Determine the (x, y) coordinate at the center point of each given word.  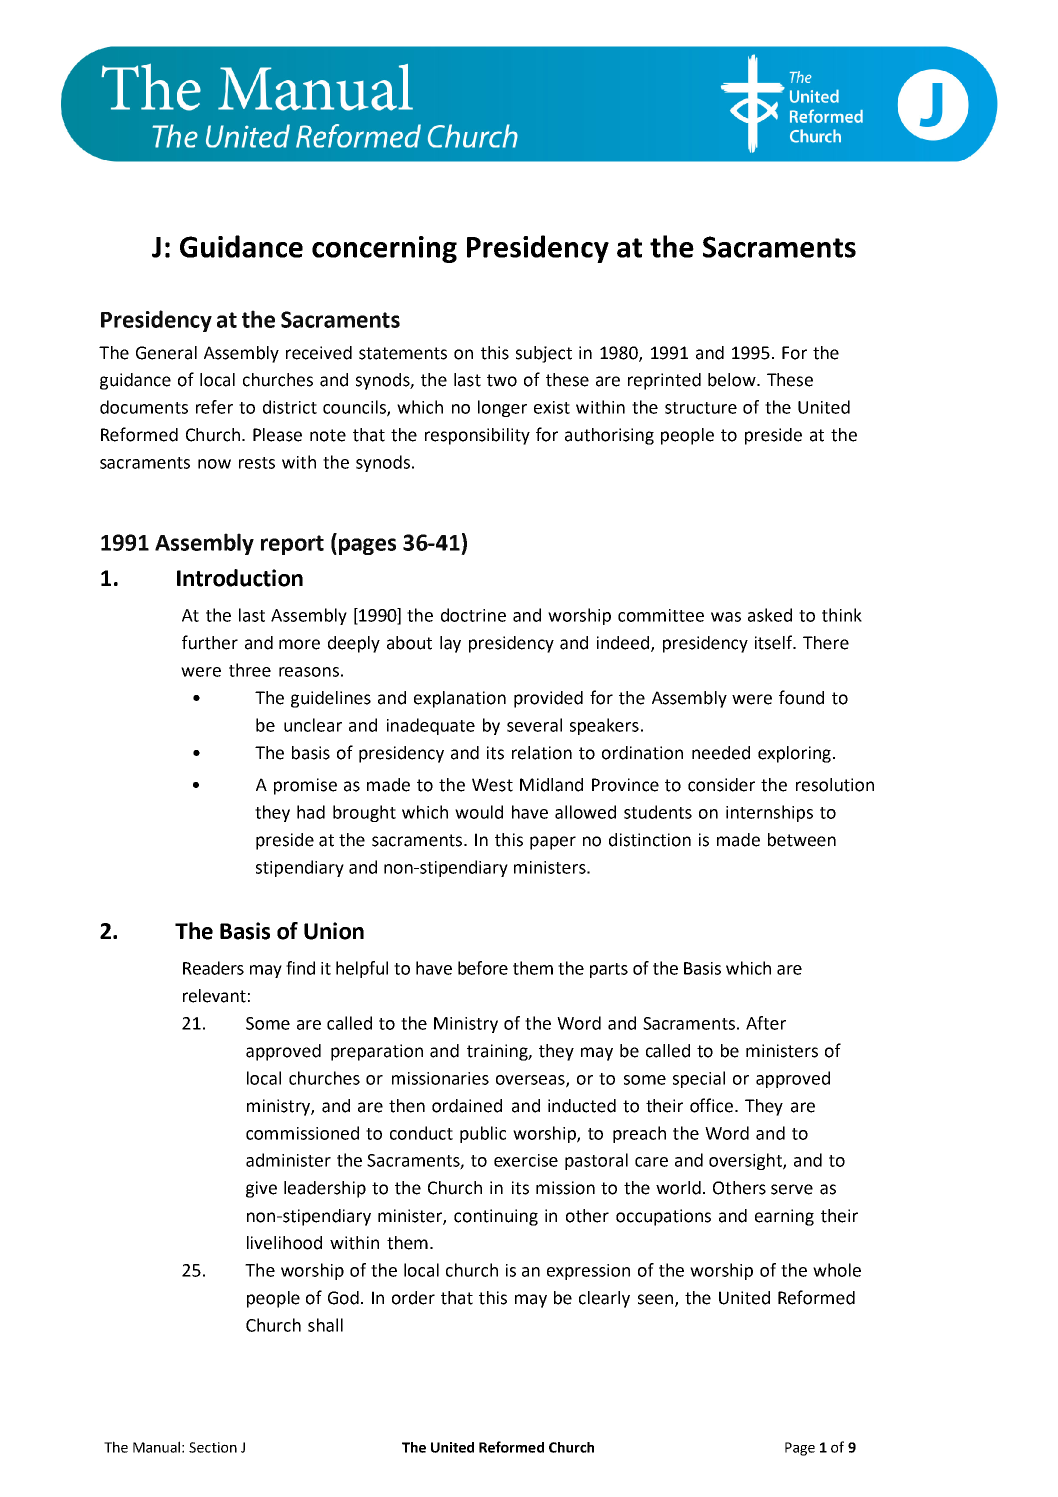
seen (657, 1300)
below (733, 380)
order (413, 1298)
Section (213, 1447)
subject (544, 354)
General (166, 353)
